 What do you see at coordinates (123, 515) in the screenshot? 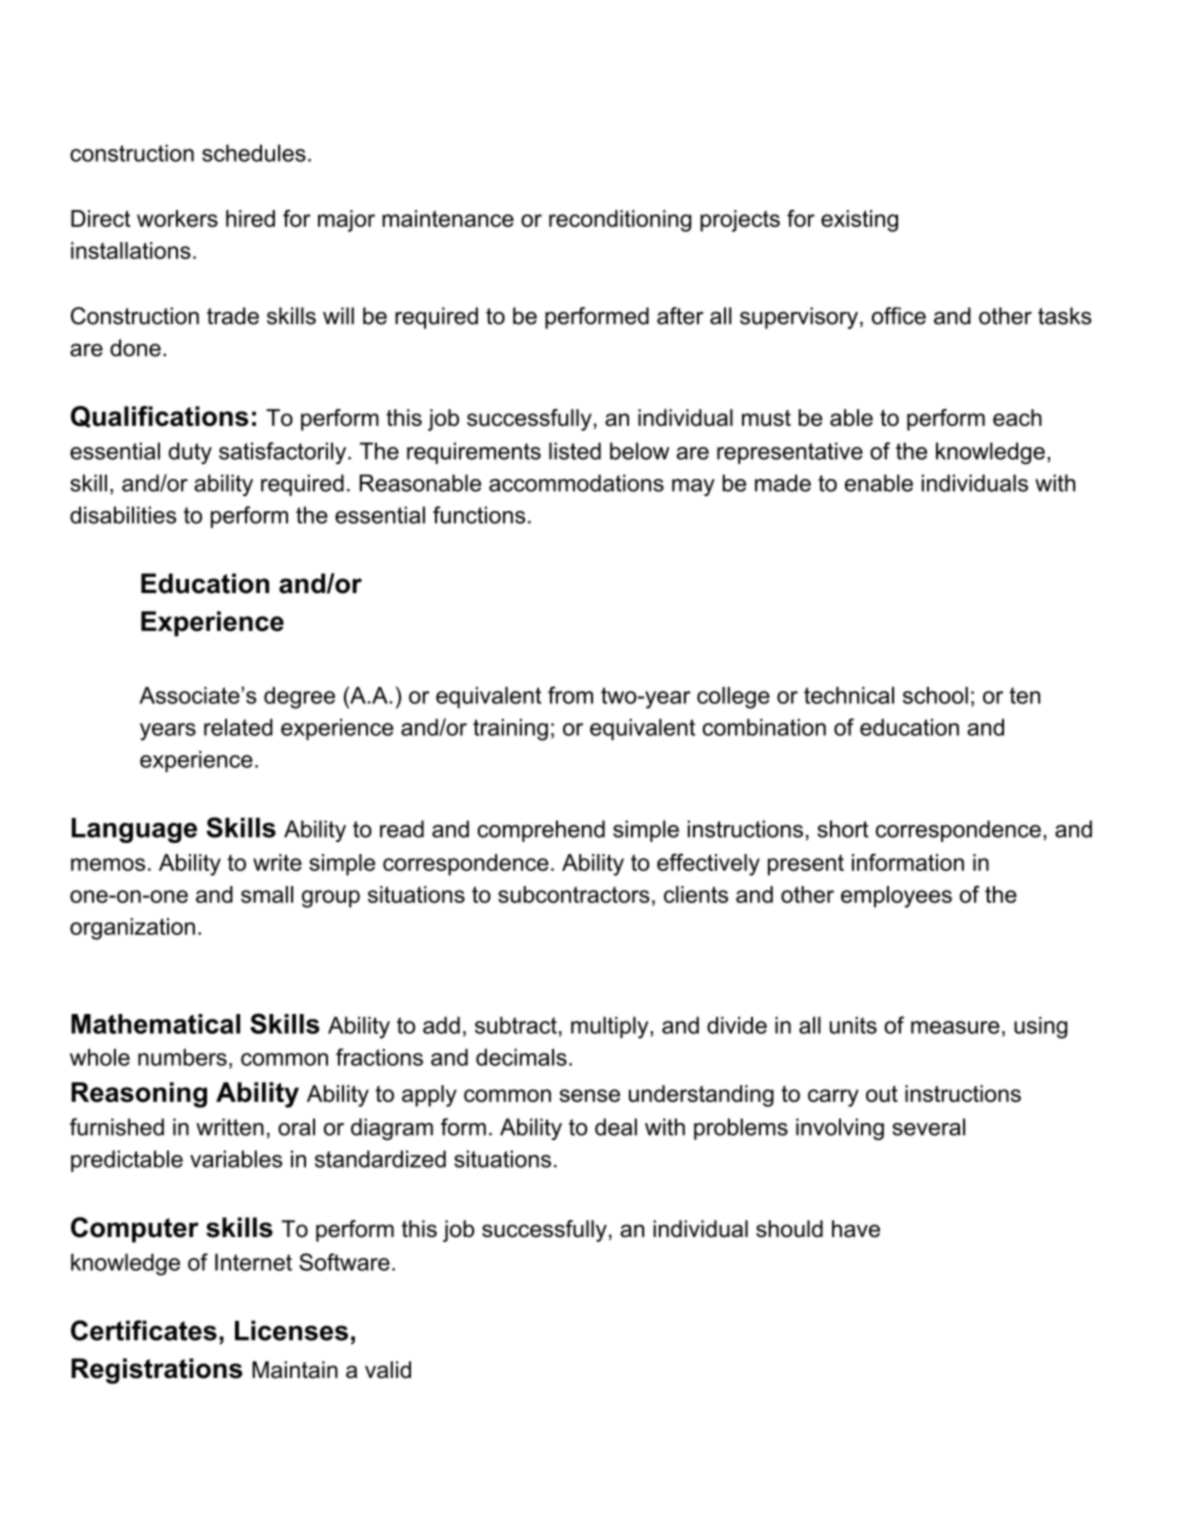
I see `disabilities` at bounding box center [123, 515].
